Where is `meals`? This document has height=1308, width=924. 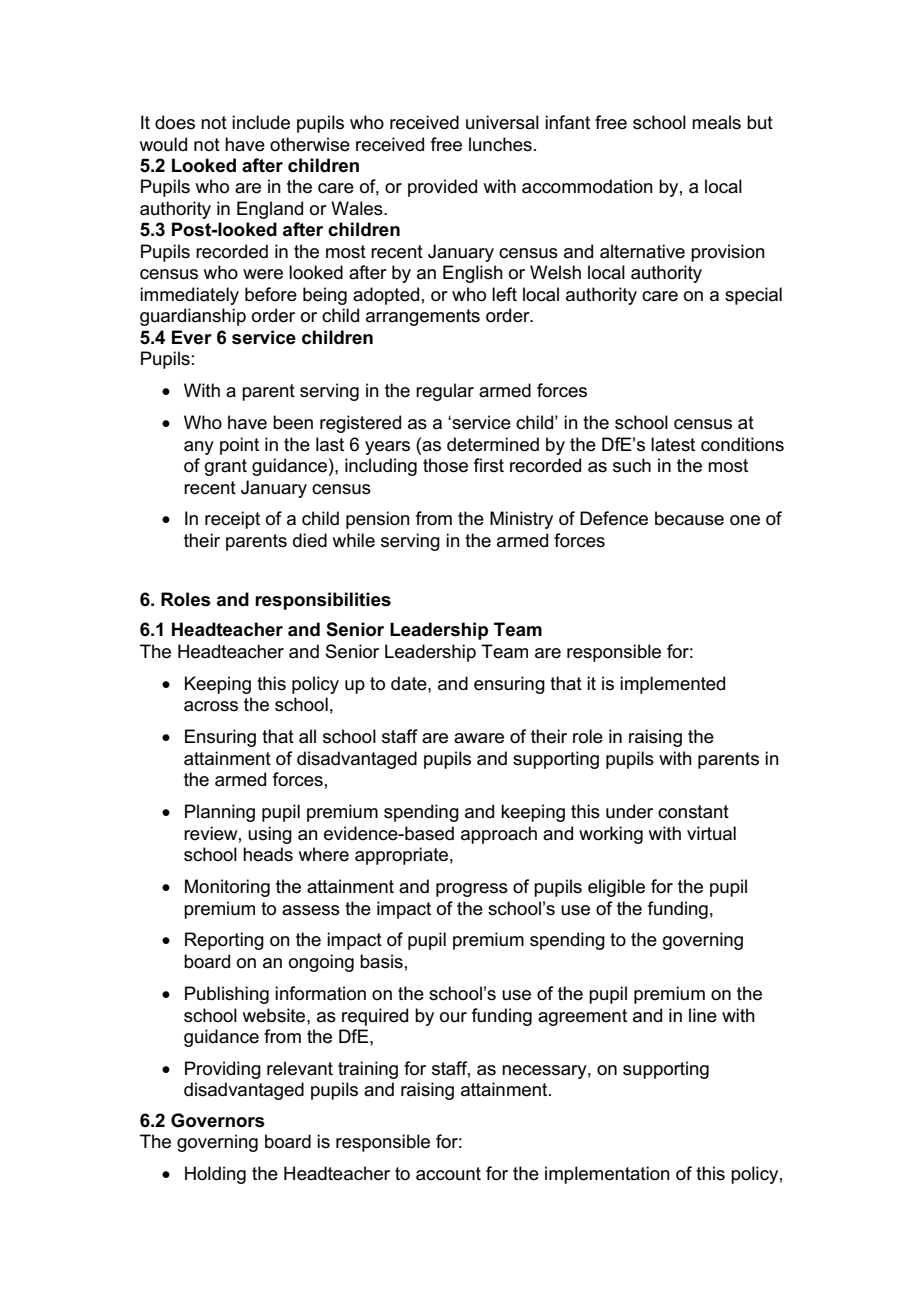
meals is located at coordinates (716, 122).
